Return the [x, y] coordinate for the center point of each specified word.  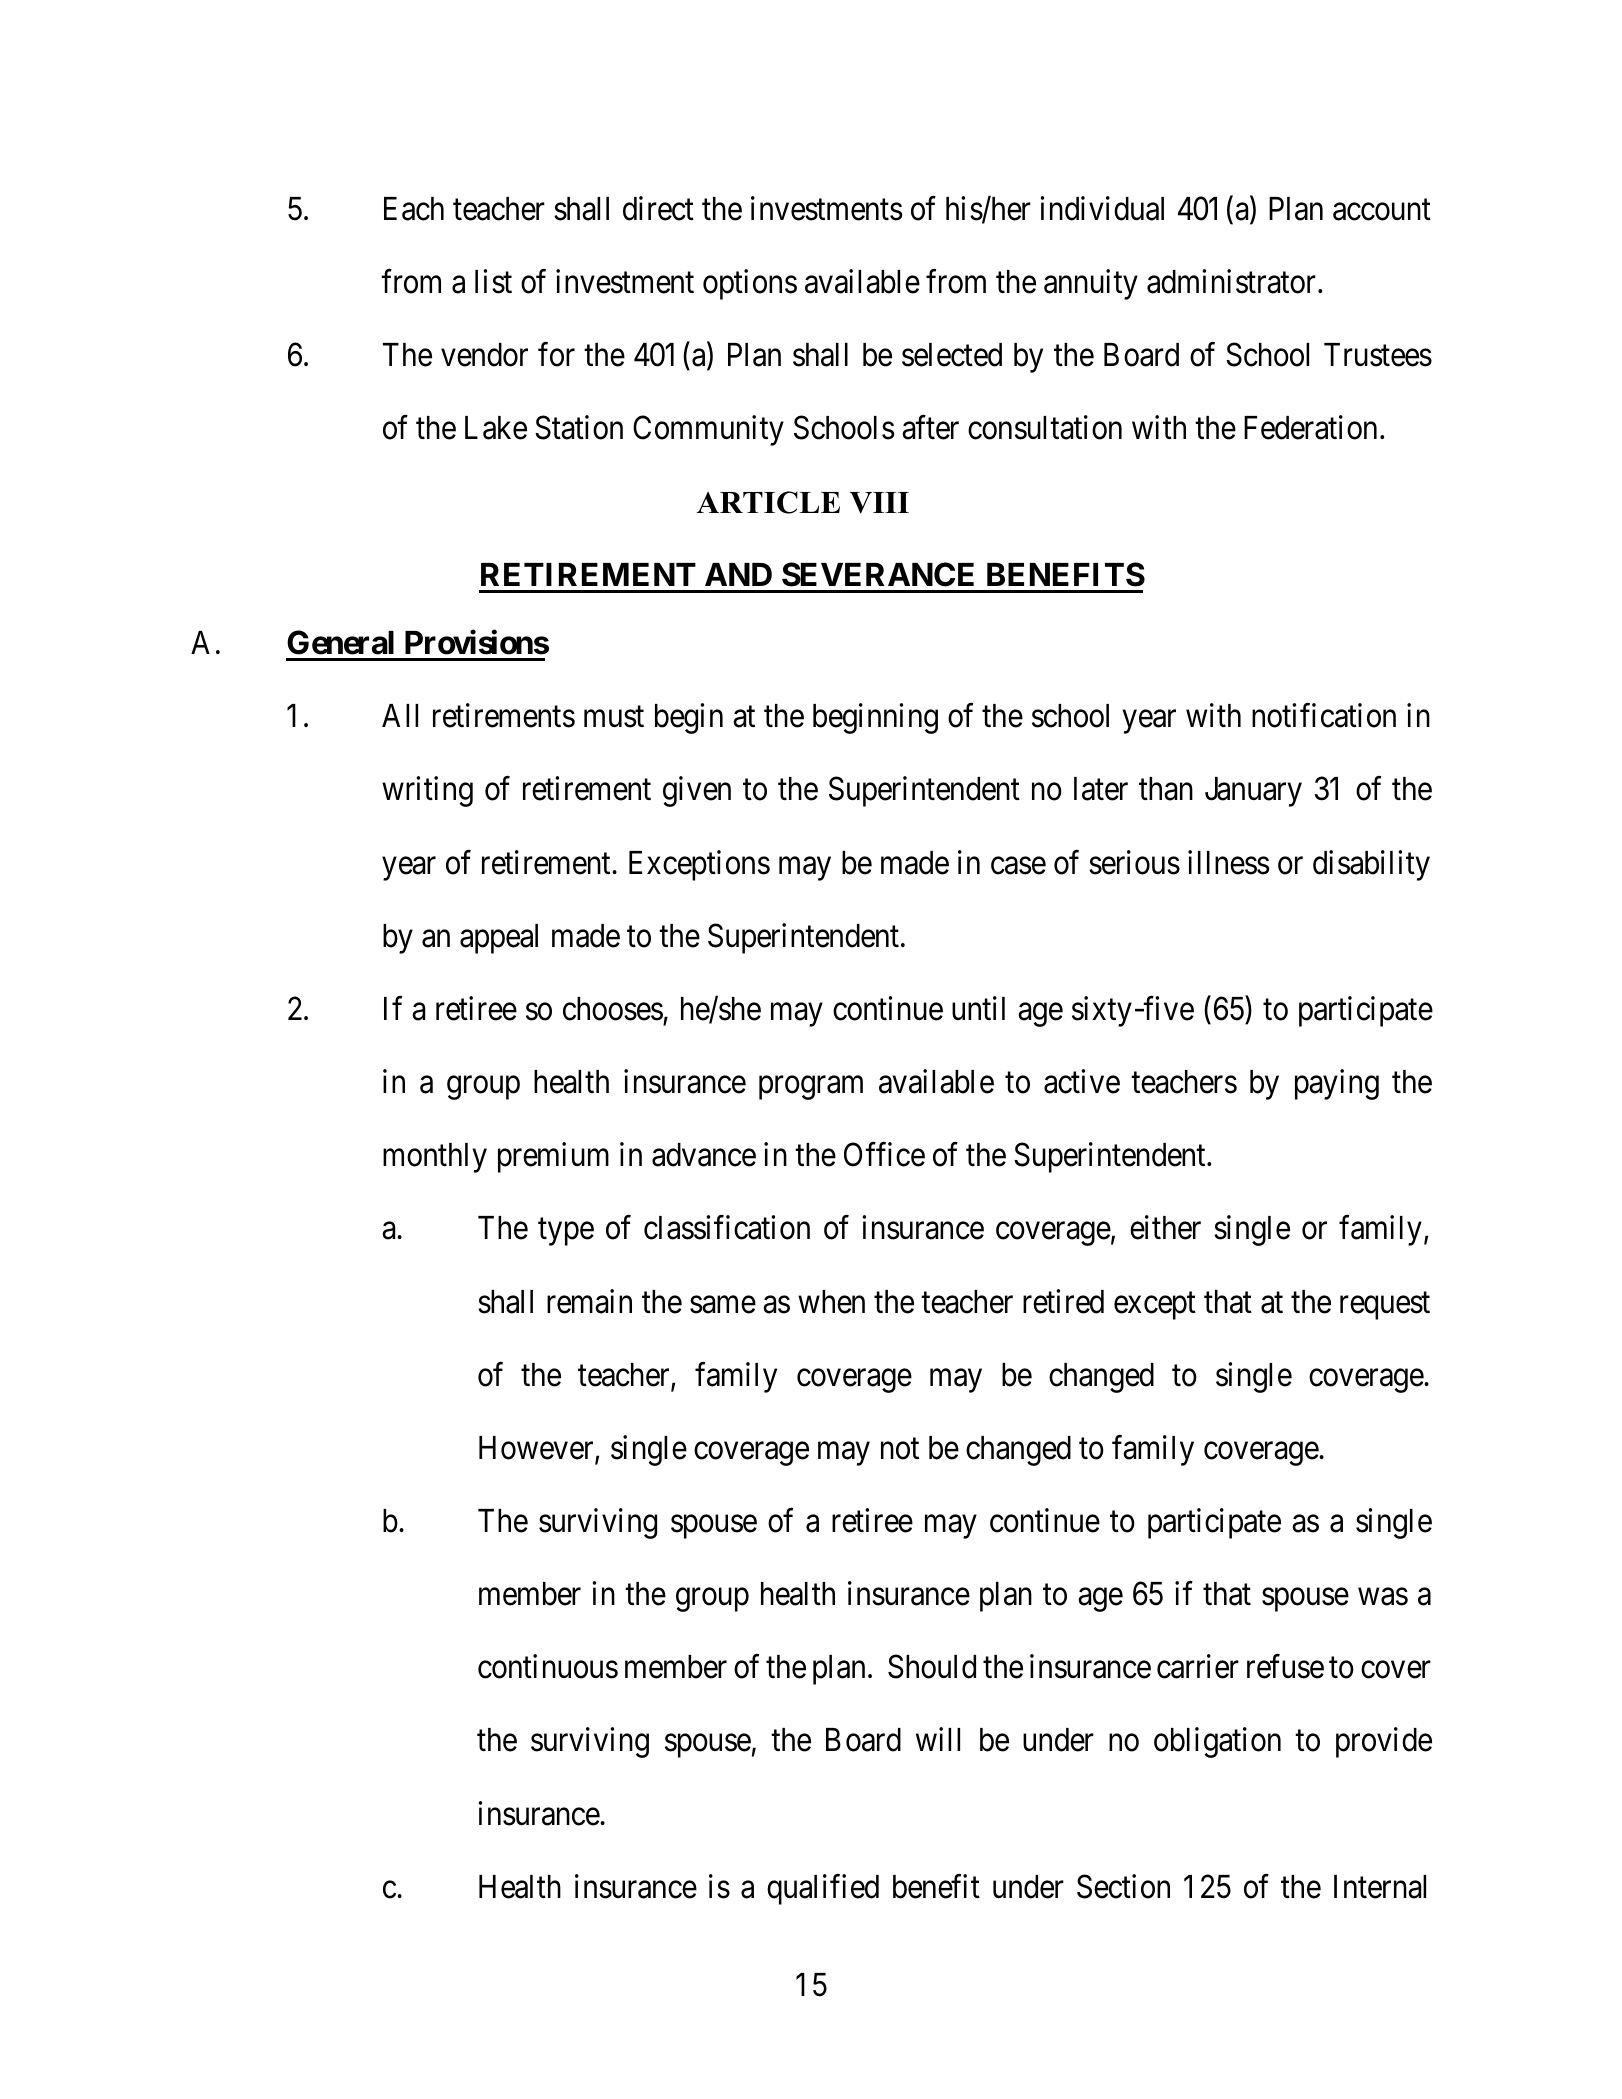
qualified [823, 1889]
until [978, 1008]
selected [952, 355]
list [493, 281]
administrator [1231, 281]
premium [553, 1158]
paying [1337, 1084]
